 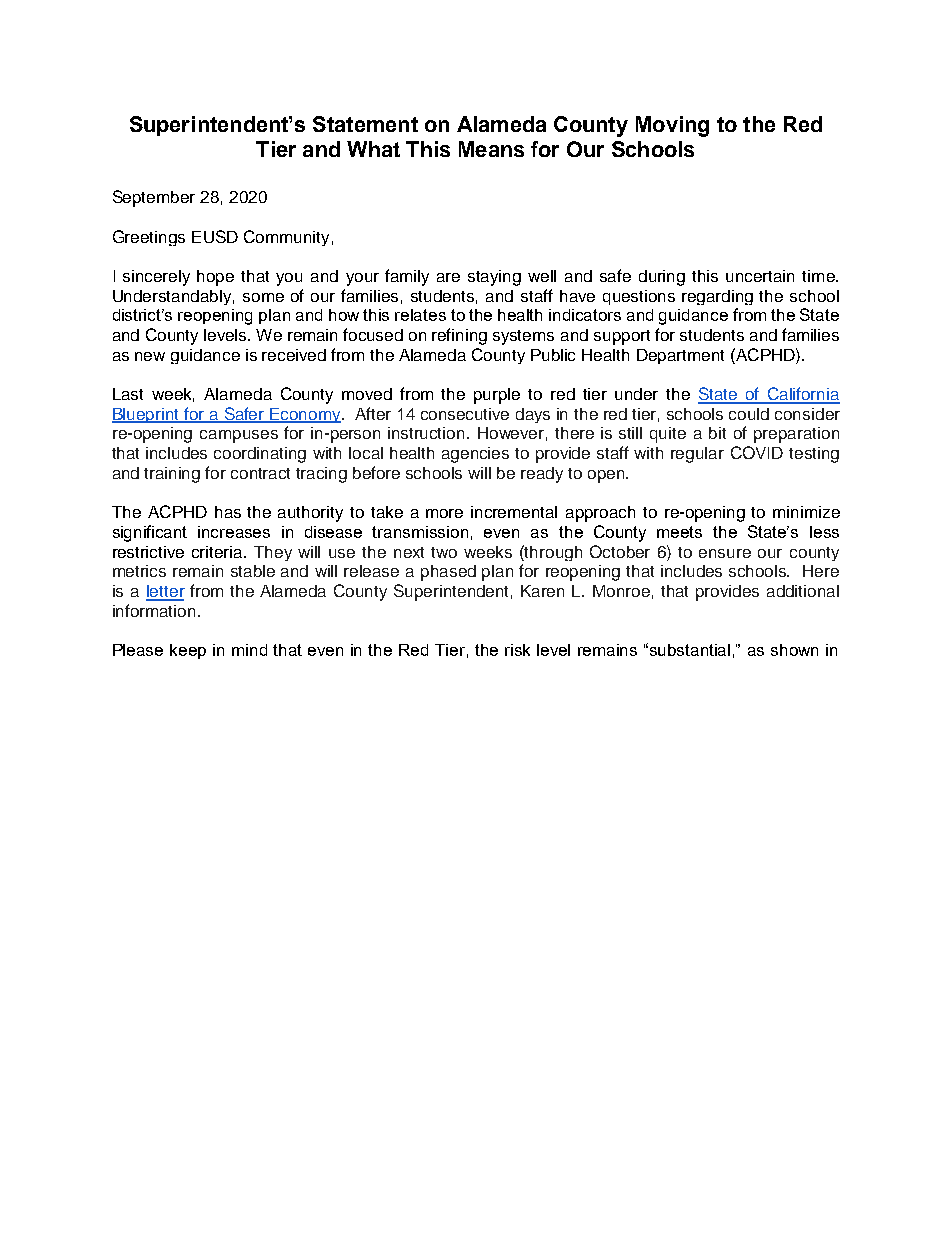 What do you see at coordinates (475, 455) in the image?
I see `agencies` at bounding box center [475, 455].
